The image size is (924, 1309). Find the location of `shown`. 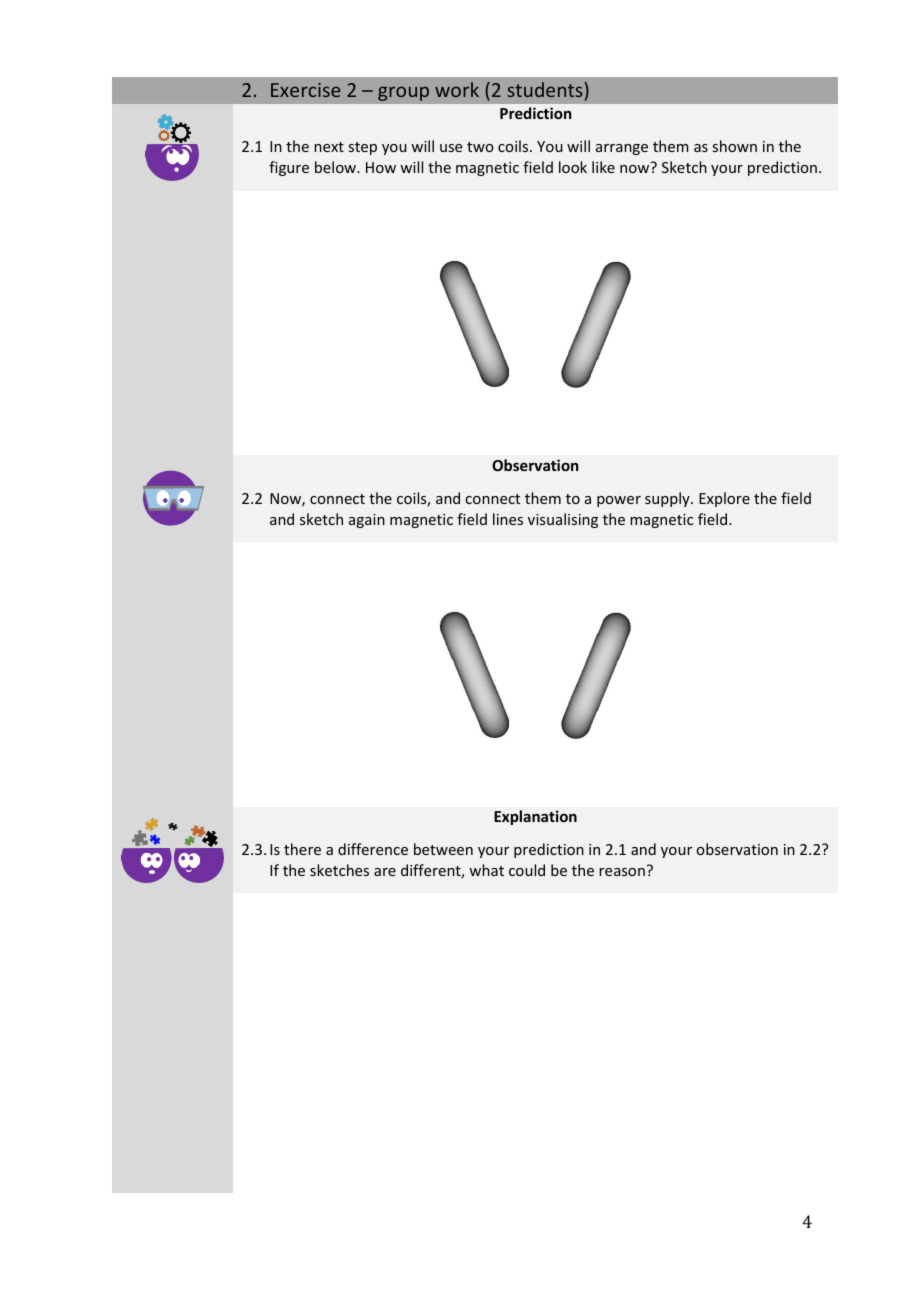

shown is located at coordinates (735, 146).
